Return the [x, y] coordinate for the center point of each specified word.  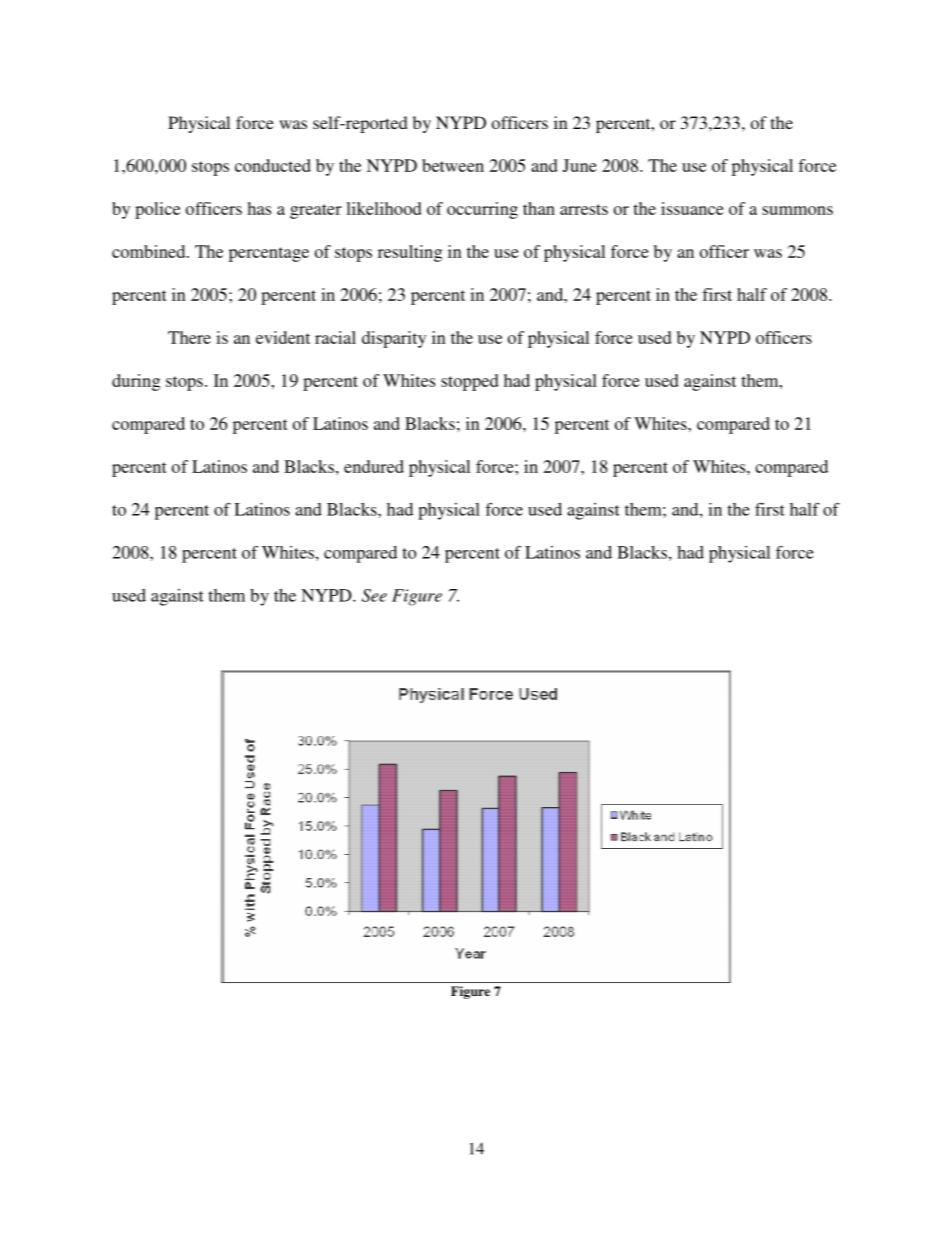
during [136, 382]
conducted [273, 165]
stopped [470, 382]
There [189, 337]
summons [797, 210]
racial [335, 337]
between [453, 165]
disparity [394, 339]
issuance [692, 208]
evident [283, 337]
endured [374, 466]
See [374, 595]
